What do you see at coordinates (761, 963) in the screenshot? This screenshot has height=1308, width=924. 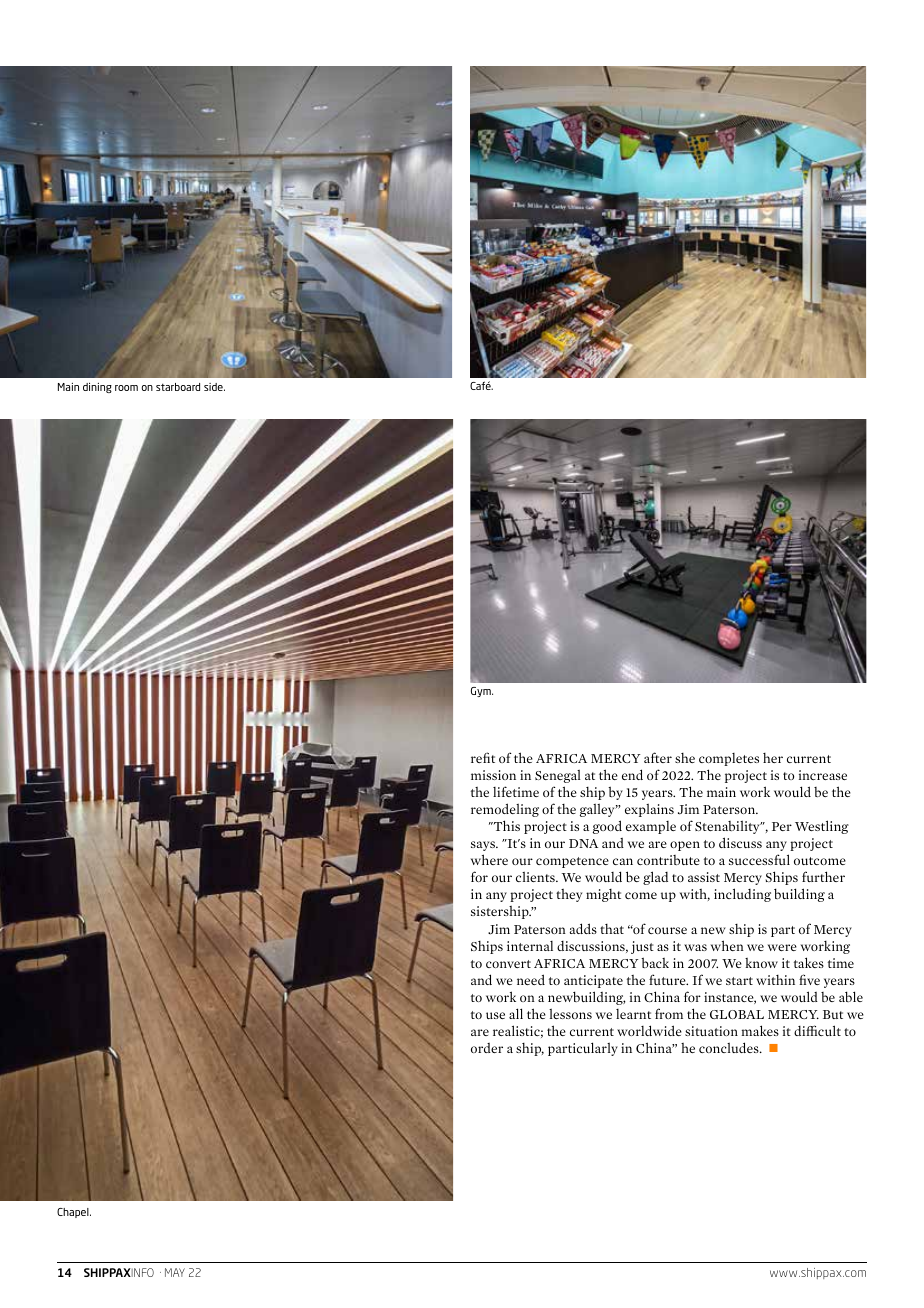 I see `know` at bounding box center [761, 963].
